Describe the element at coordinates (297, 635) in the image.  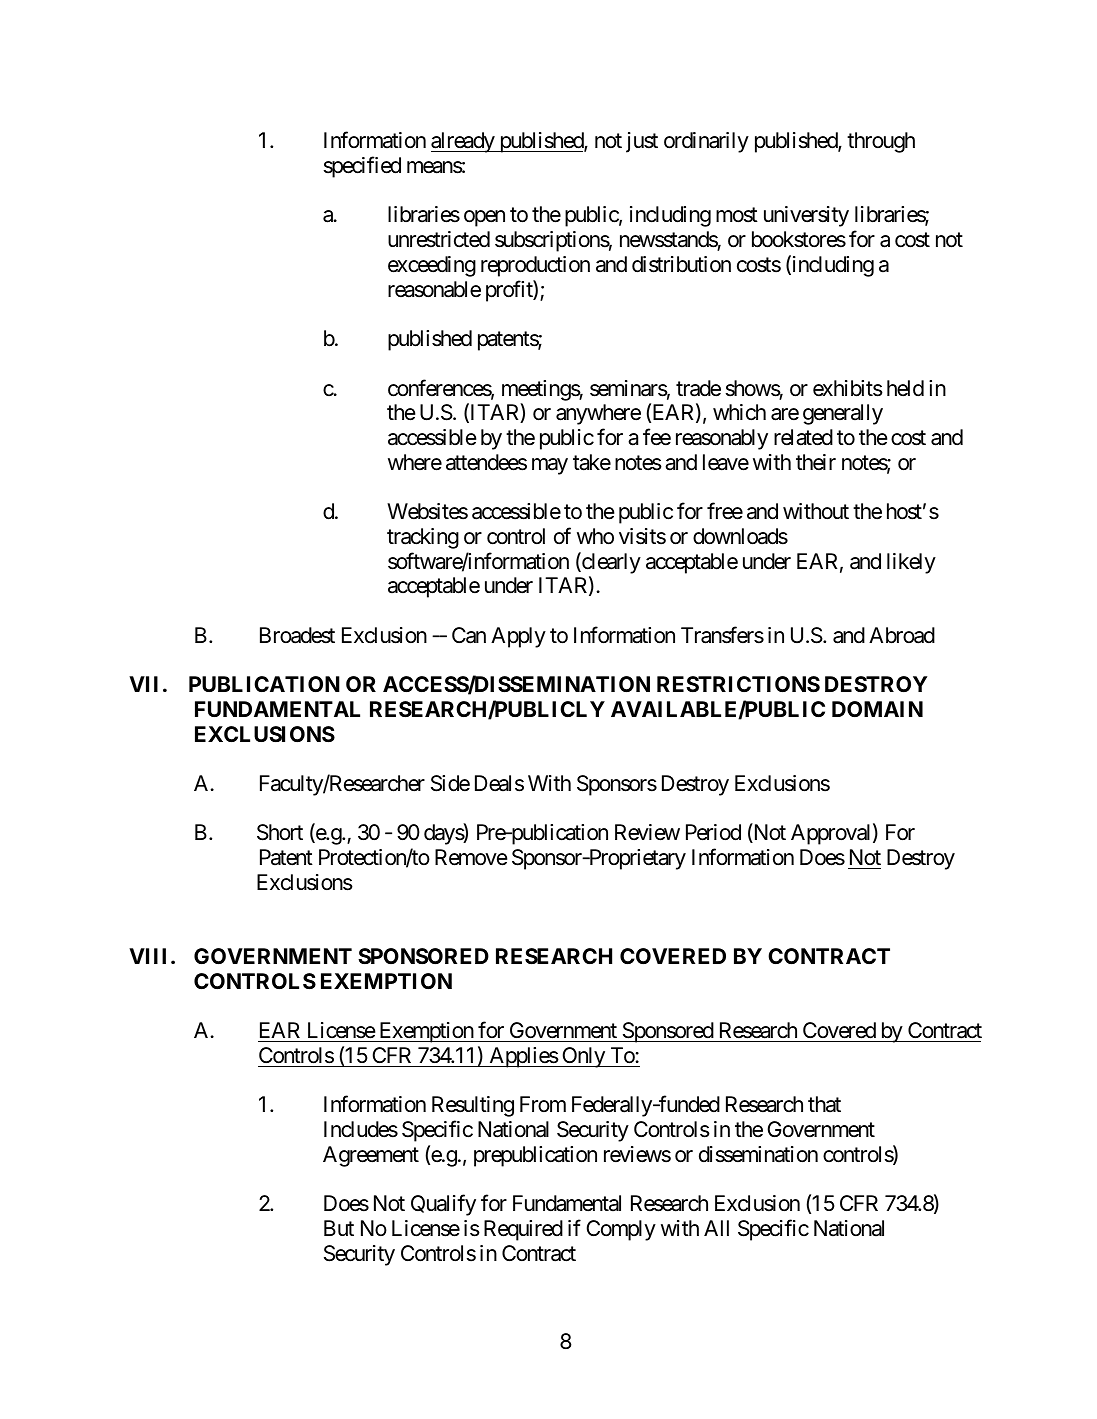
I see `Broadest` at that location.
